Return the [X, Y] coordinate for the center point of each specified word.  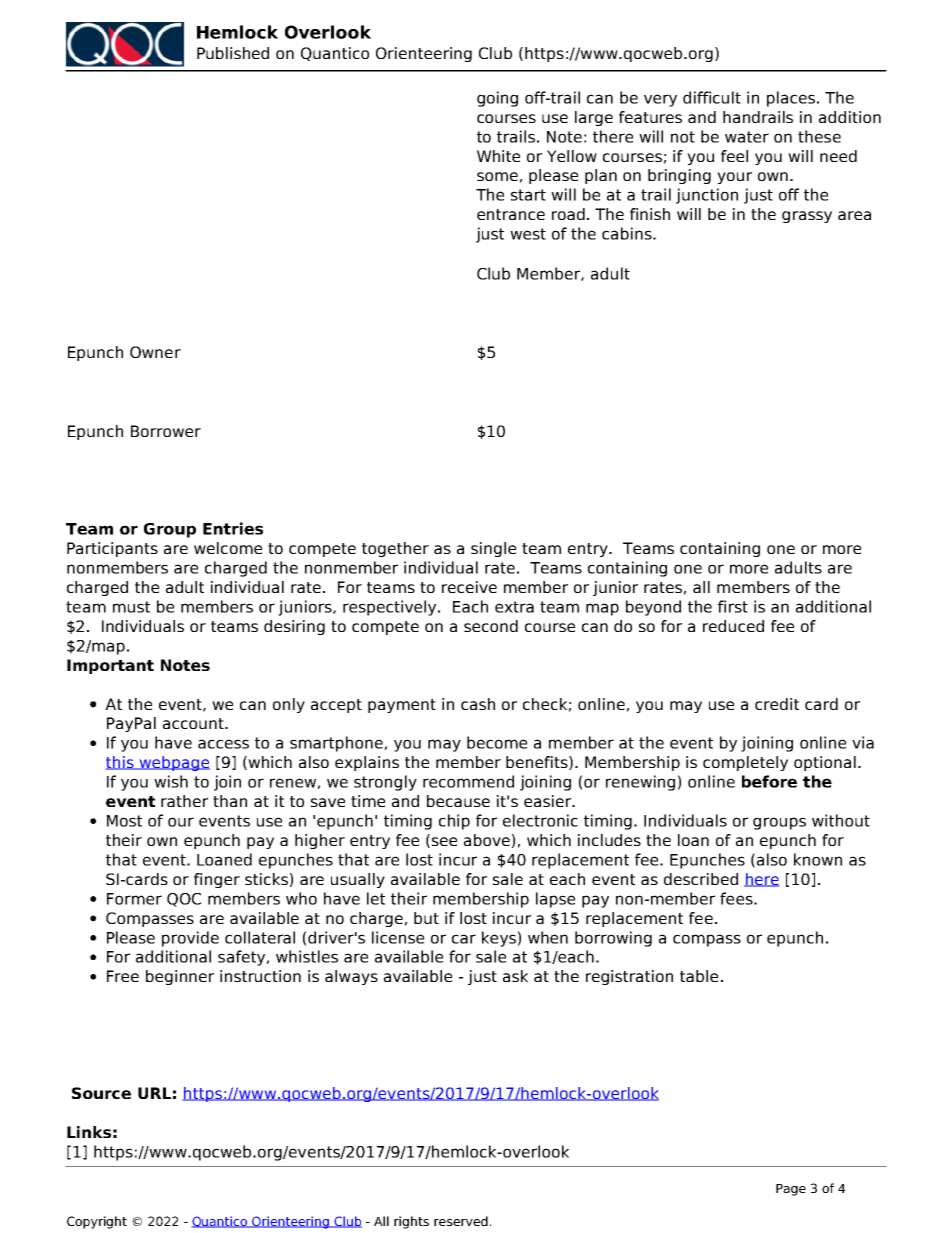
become [497, 742]
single [493, 549]
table [699, 976]
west [528, 234]
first [733, 606]
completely [745, 763]
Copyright [97, 1222]
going [497, 99]
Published [233, 53]
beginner [180, 977]
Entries [233, 528]
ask [515, 976]
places [791, 99]
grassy [807, 217]
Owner [155, 352]
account [194, 723]
